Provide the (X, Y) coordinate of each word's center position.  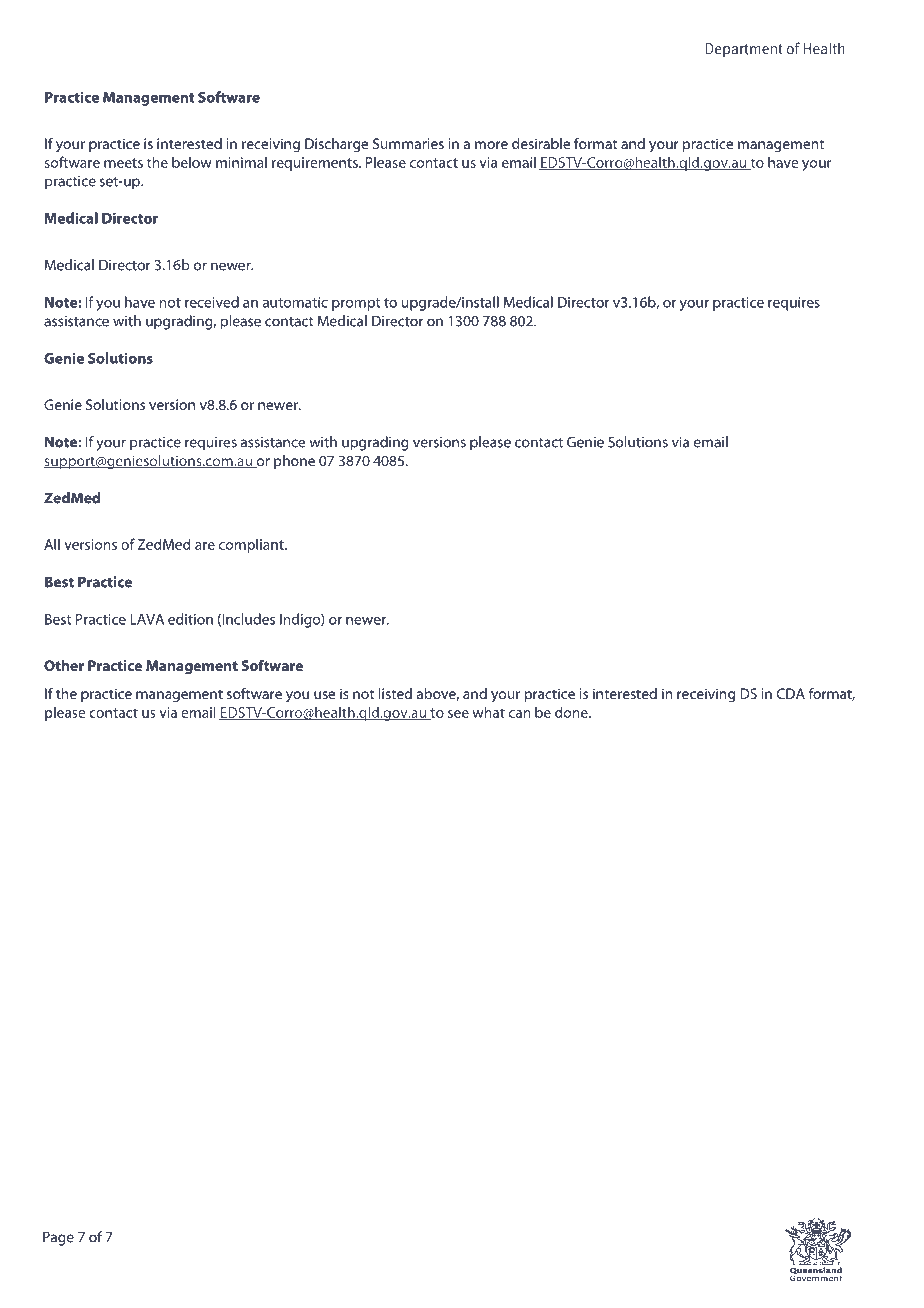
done (572, 712)
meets (123, 163)
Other (64, 665)
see (458, 714)
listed (395, 693)
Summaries (408, 143)
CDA (791, 693)
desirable (541, 143)
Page (58, 1238)
